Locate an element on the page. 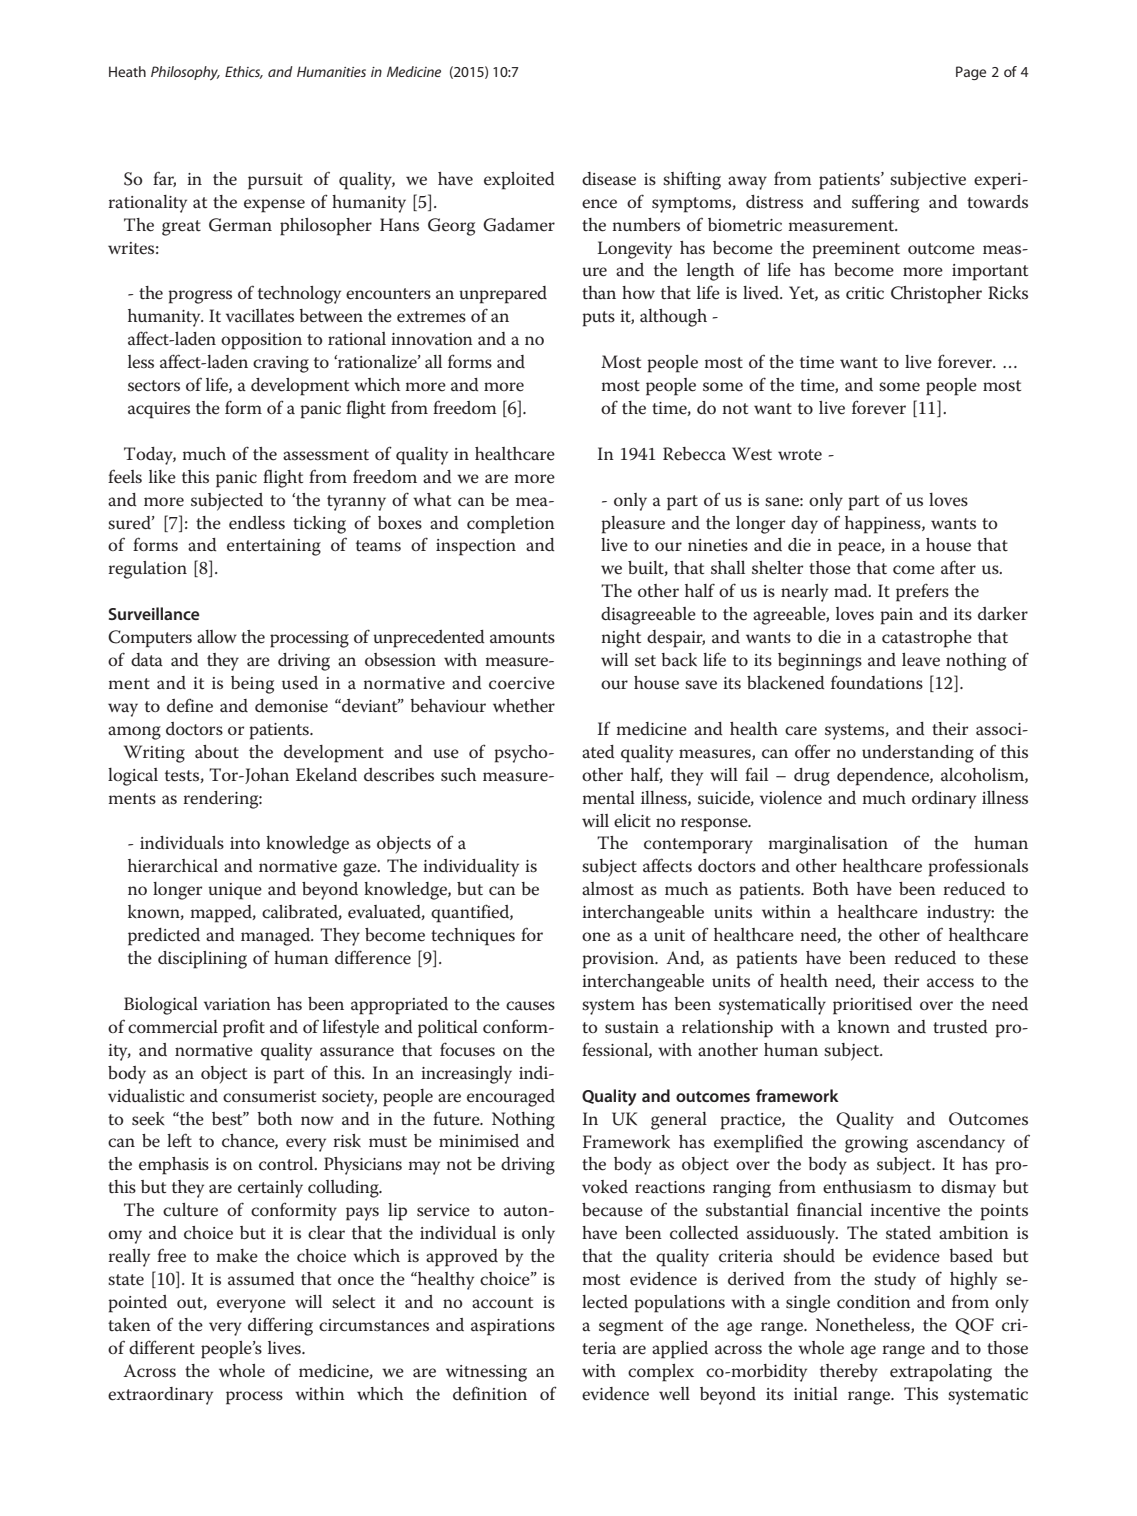 This image has width=1137, height=1516. disease is located at coordinates (609, 179).
